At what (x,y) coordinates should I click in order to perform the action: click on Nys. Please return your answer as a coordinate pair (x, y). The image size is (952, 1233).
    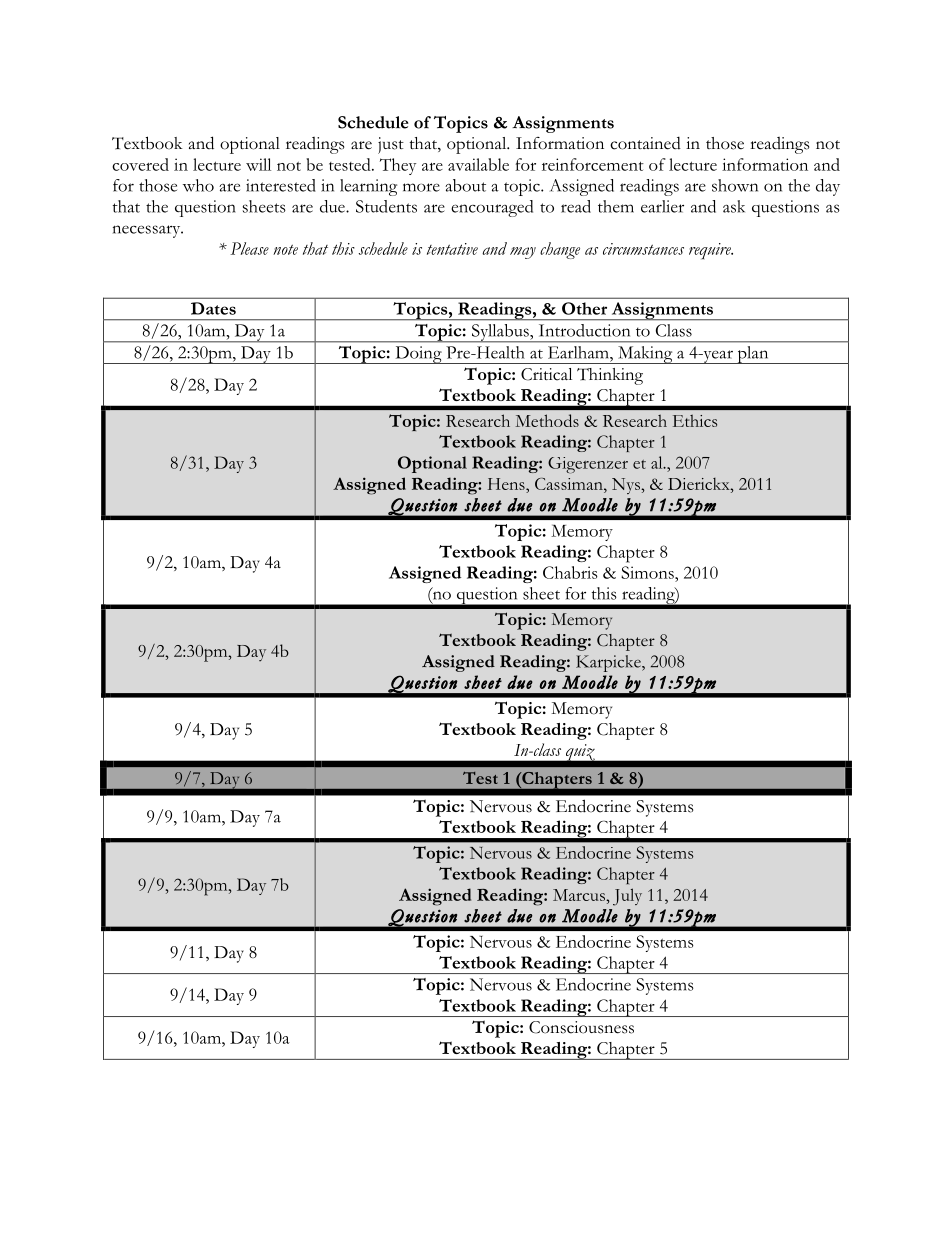
    Looking at the image, I should click on (627, 486).
